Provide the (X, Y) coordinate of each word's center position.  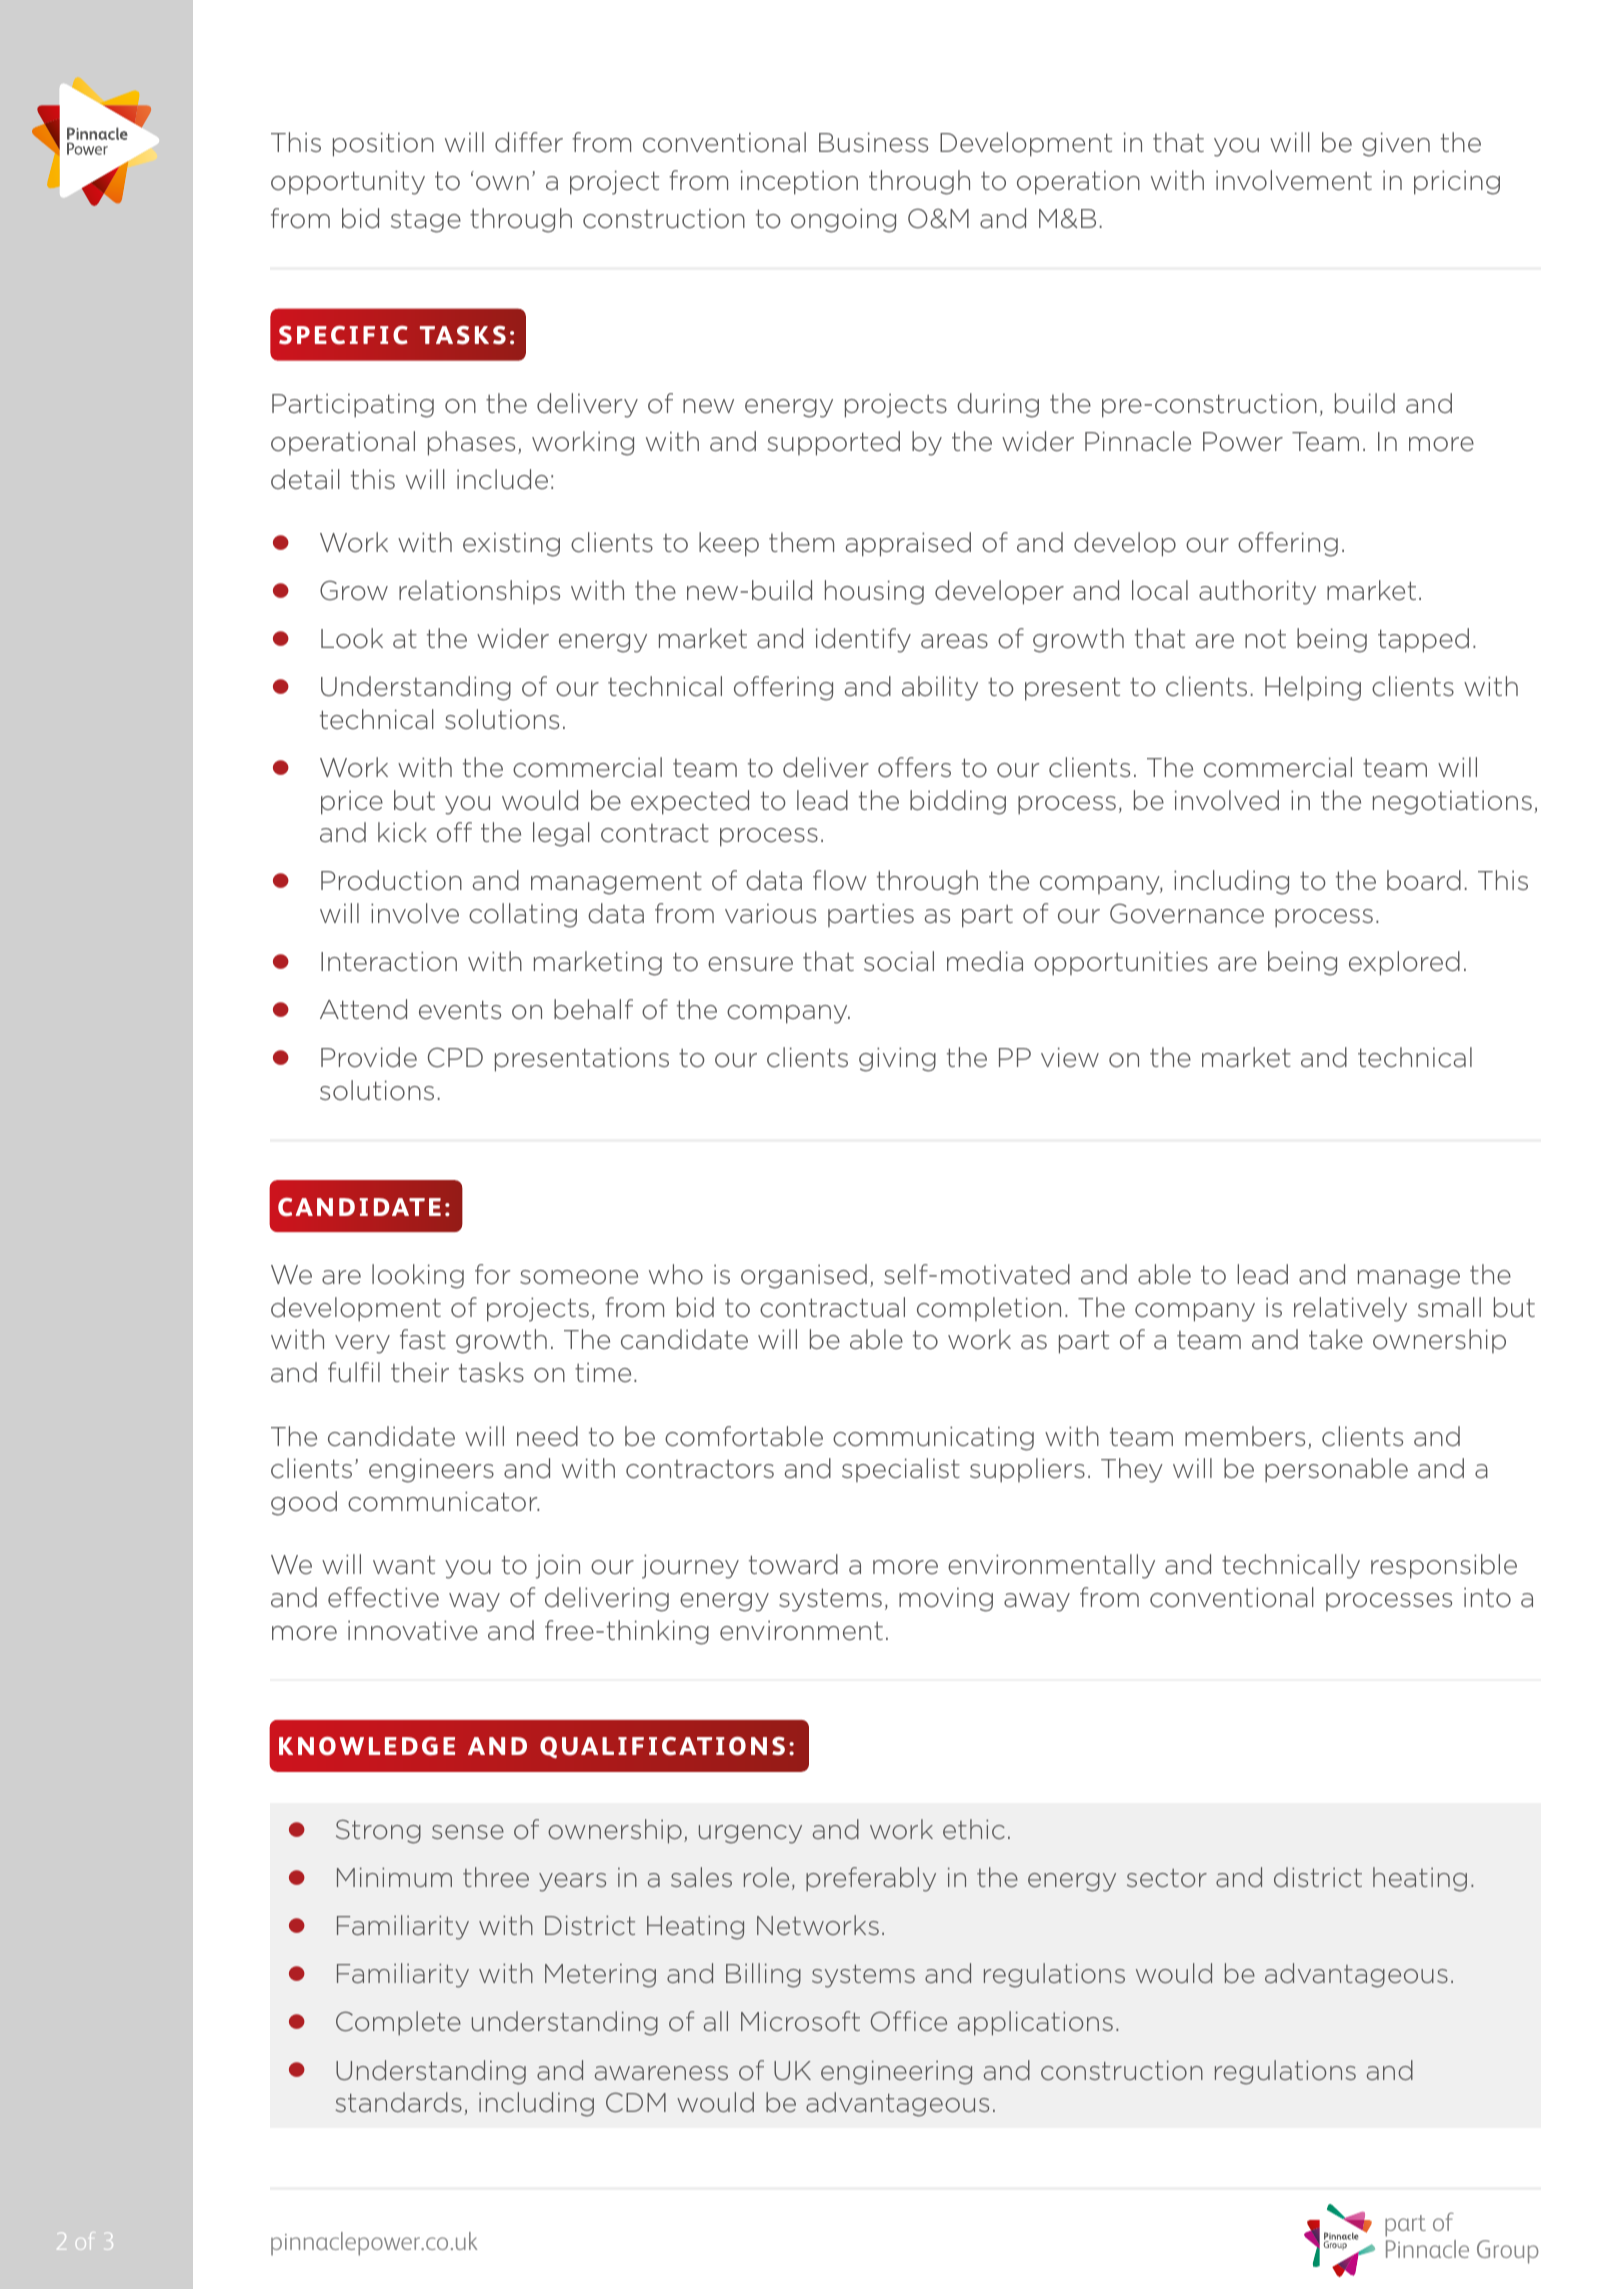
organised (804, 1276)
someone (579, 1277)
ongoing (843, 220)
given (1396, 144)
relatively (1350, 1309)
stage (426, 221)
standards (399, 2102)
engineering (896, 2072)
